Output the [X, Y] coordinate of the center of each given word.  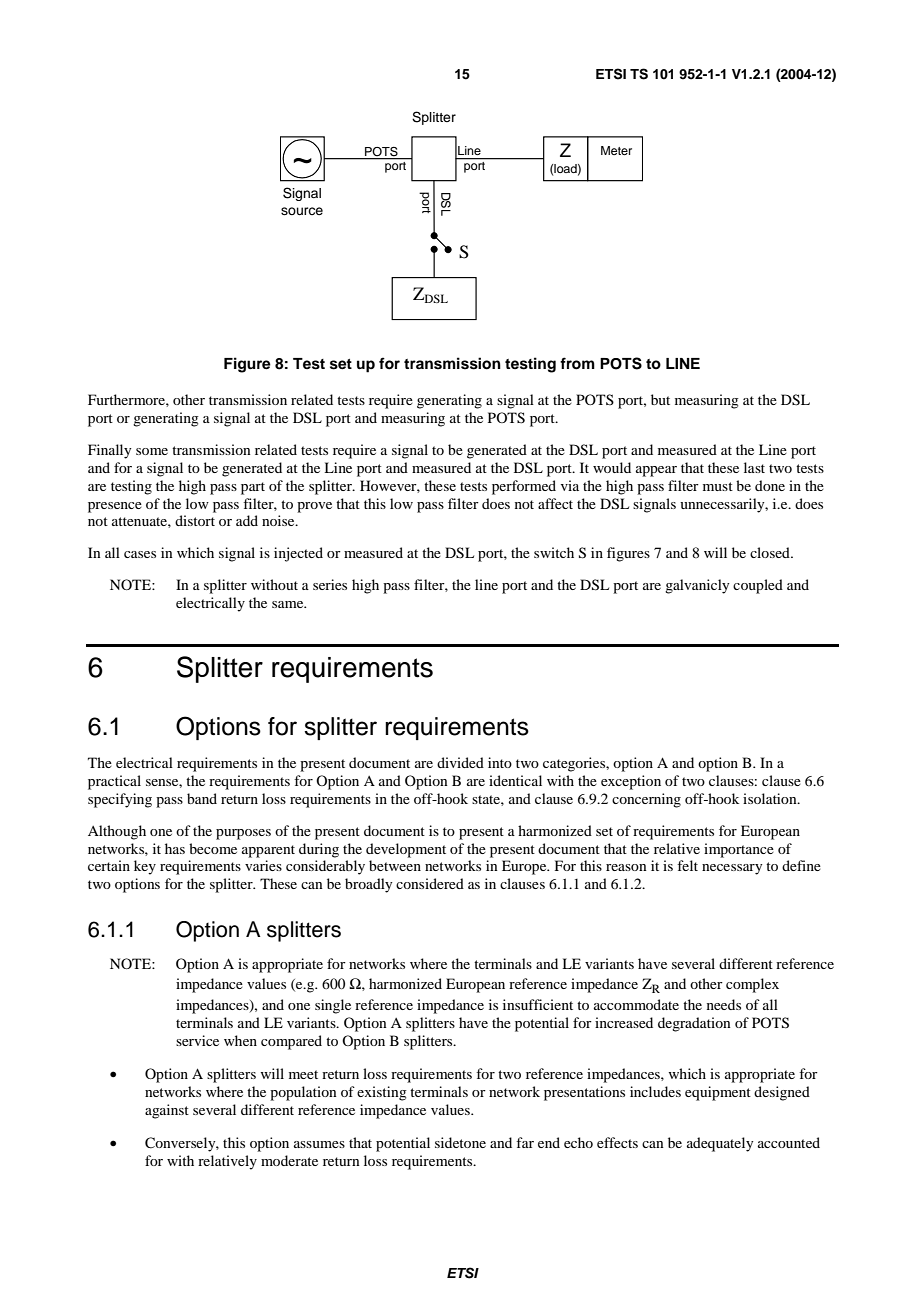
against [167, 1111]
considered [430, 883]
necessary [732, 869]
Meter [616, 150]
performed [524, 487]
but [660, 399]
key [145, 867]
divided [460, 762]
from [577, 363]
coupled [758, 586]
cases [140, 554]
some [152, 451]
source [302, 211]
